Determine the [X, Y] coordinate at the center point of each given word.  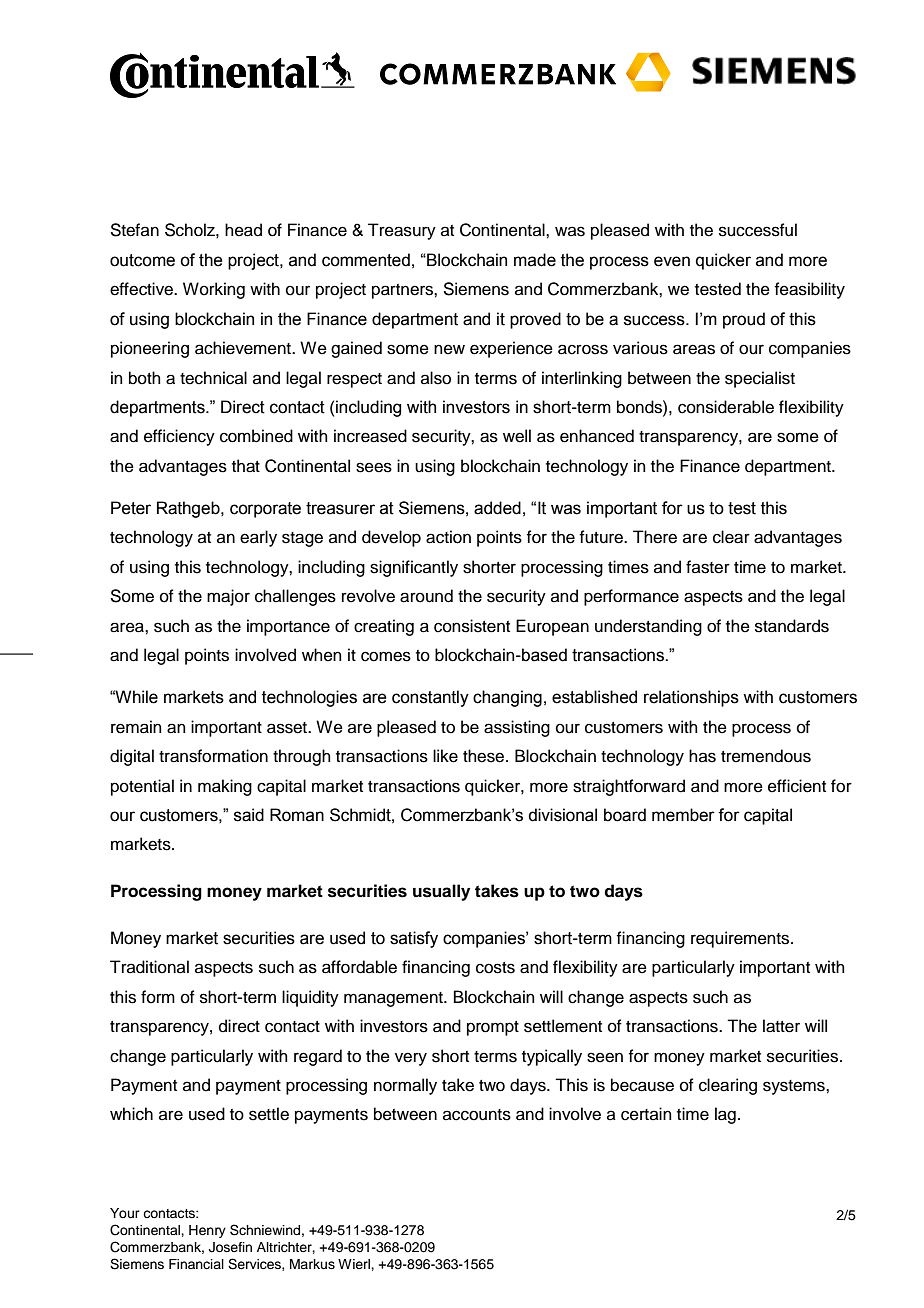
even [672, 261]
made [535, 260]
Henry [207, 1231]
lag [725, 1115]
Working [214, 290]
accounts [477, 1115]
